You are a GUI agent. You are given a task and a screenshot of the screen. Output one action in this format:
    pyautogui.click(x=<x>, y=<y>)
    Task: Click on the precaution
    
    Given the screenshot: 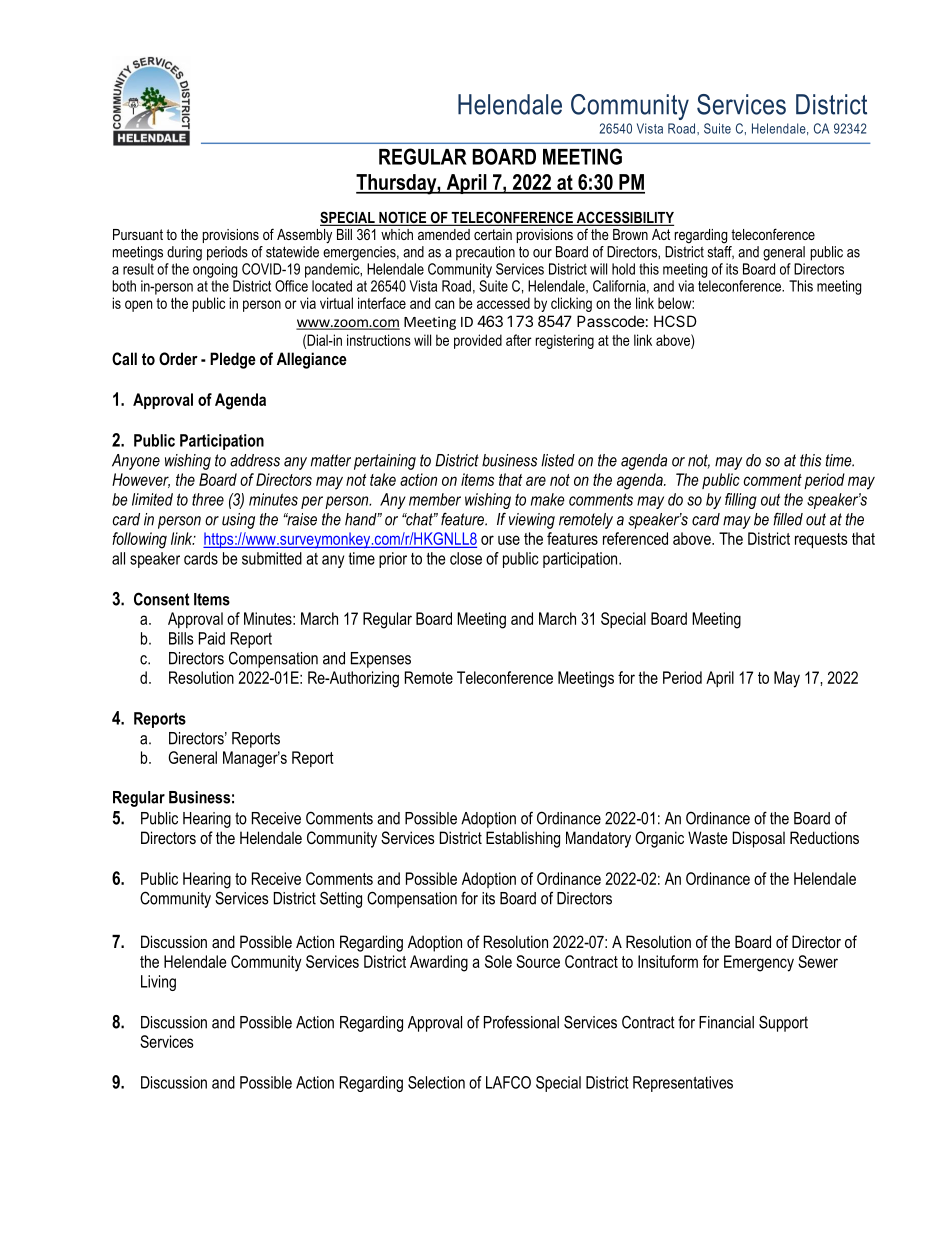 What is the action you would take?
    pyautogui.click(x=485, y=253)
